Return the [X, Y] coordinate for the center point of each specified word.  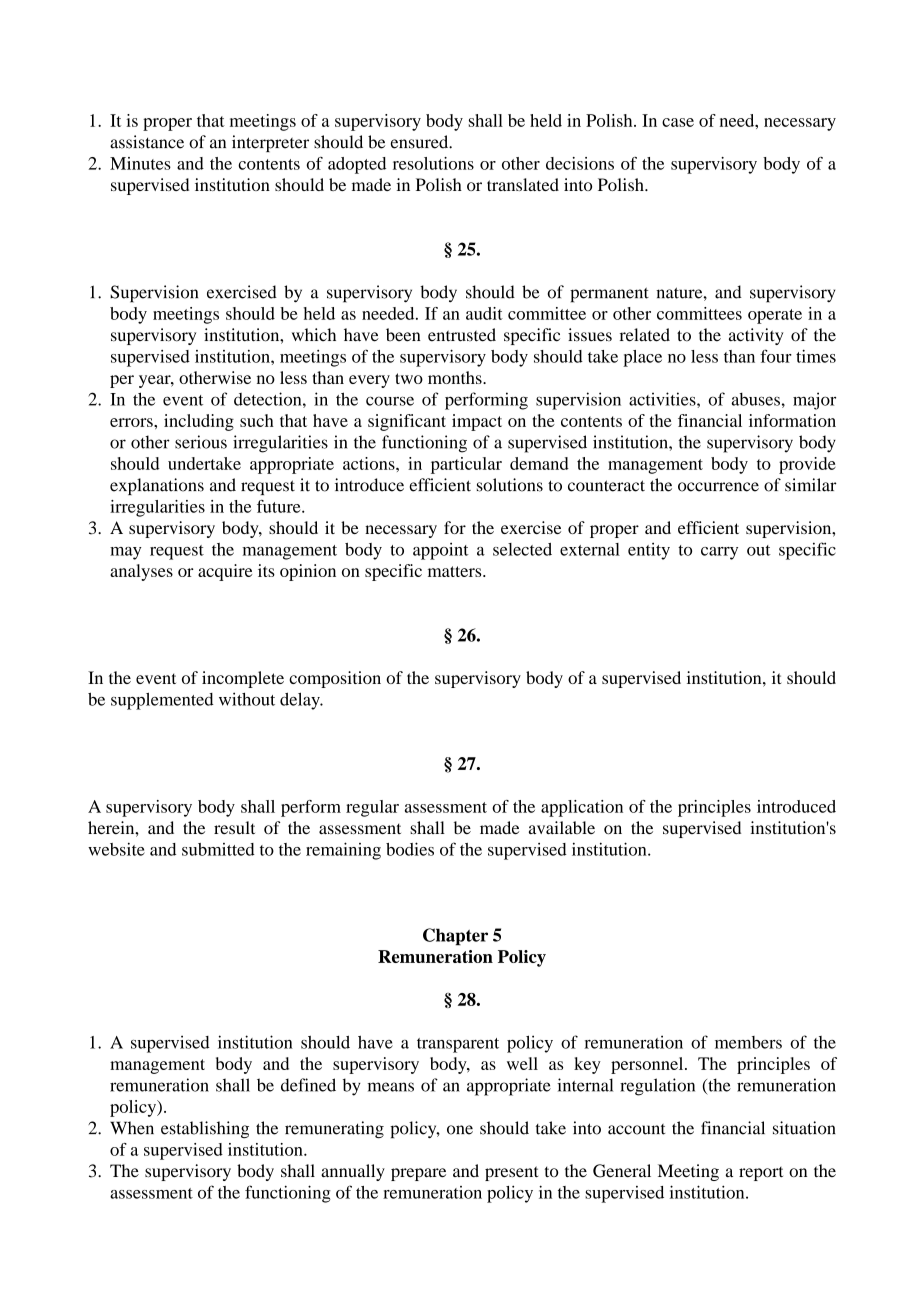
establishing [205, 1129]
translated [523, 184]
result [234, 827]
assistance [147, 142]
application [582, 808]
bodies [410, 849]
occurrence [718, 487]
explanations [157, 486]
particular [466, 465]
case [678, 122]
